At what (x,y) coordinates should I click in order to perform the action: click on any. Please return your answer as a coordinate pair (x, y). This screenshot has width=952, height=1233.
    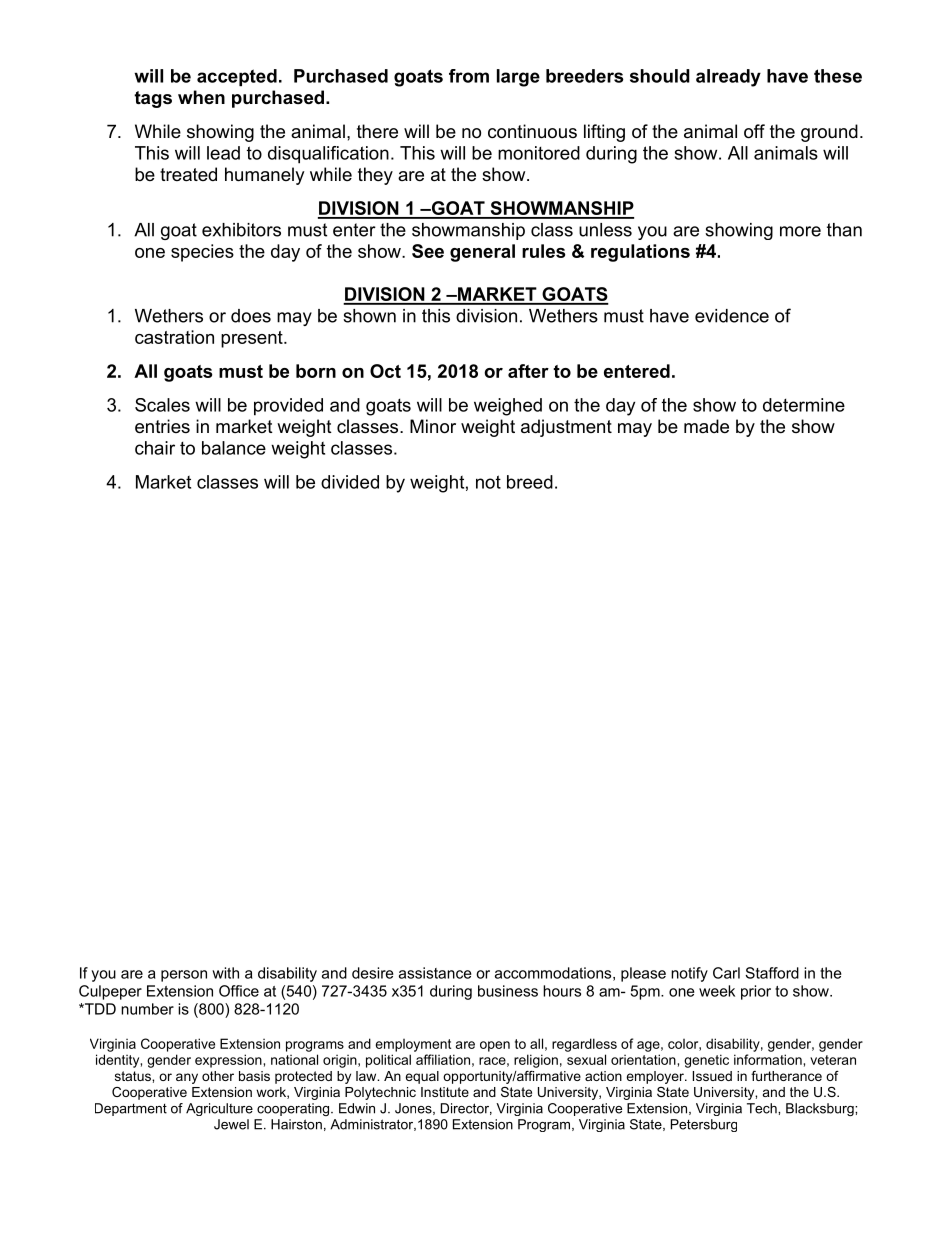
    Looking at the image, I should click on (187, 1078).
